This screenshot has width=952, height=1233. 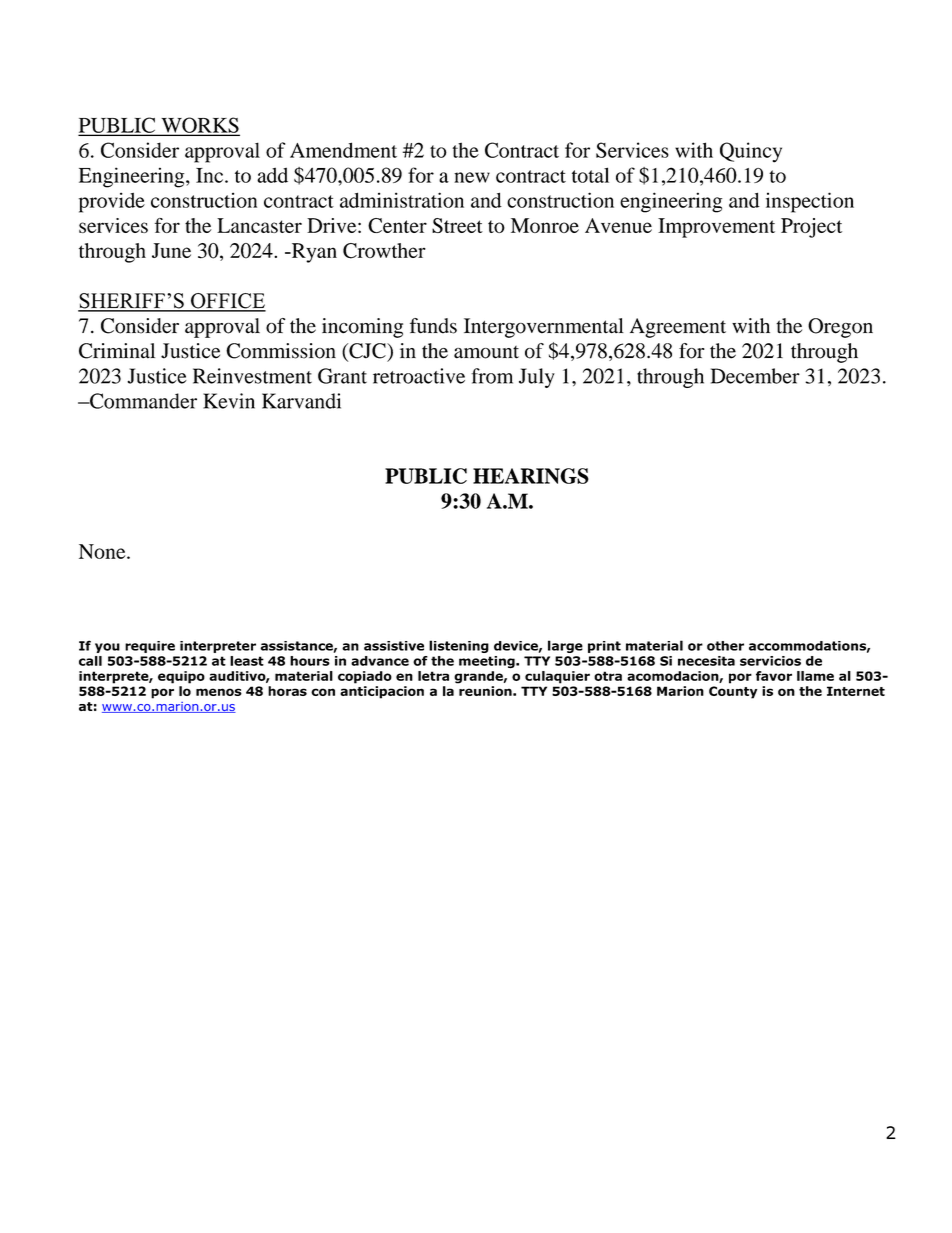 What do you see at coordinates (433, 326) in the screenshot?
I see `funds` at bounding box center [433, 326].
